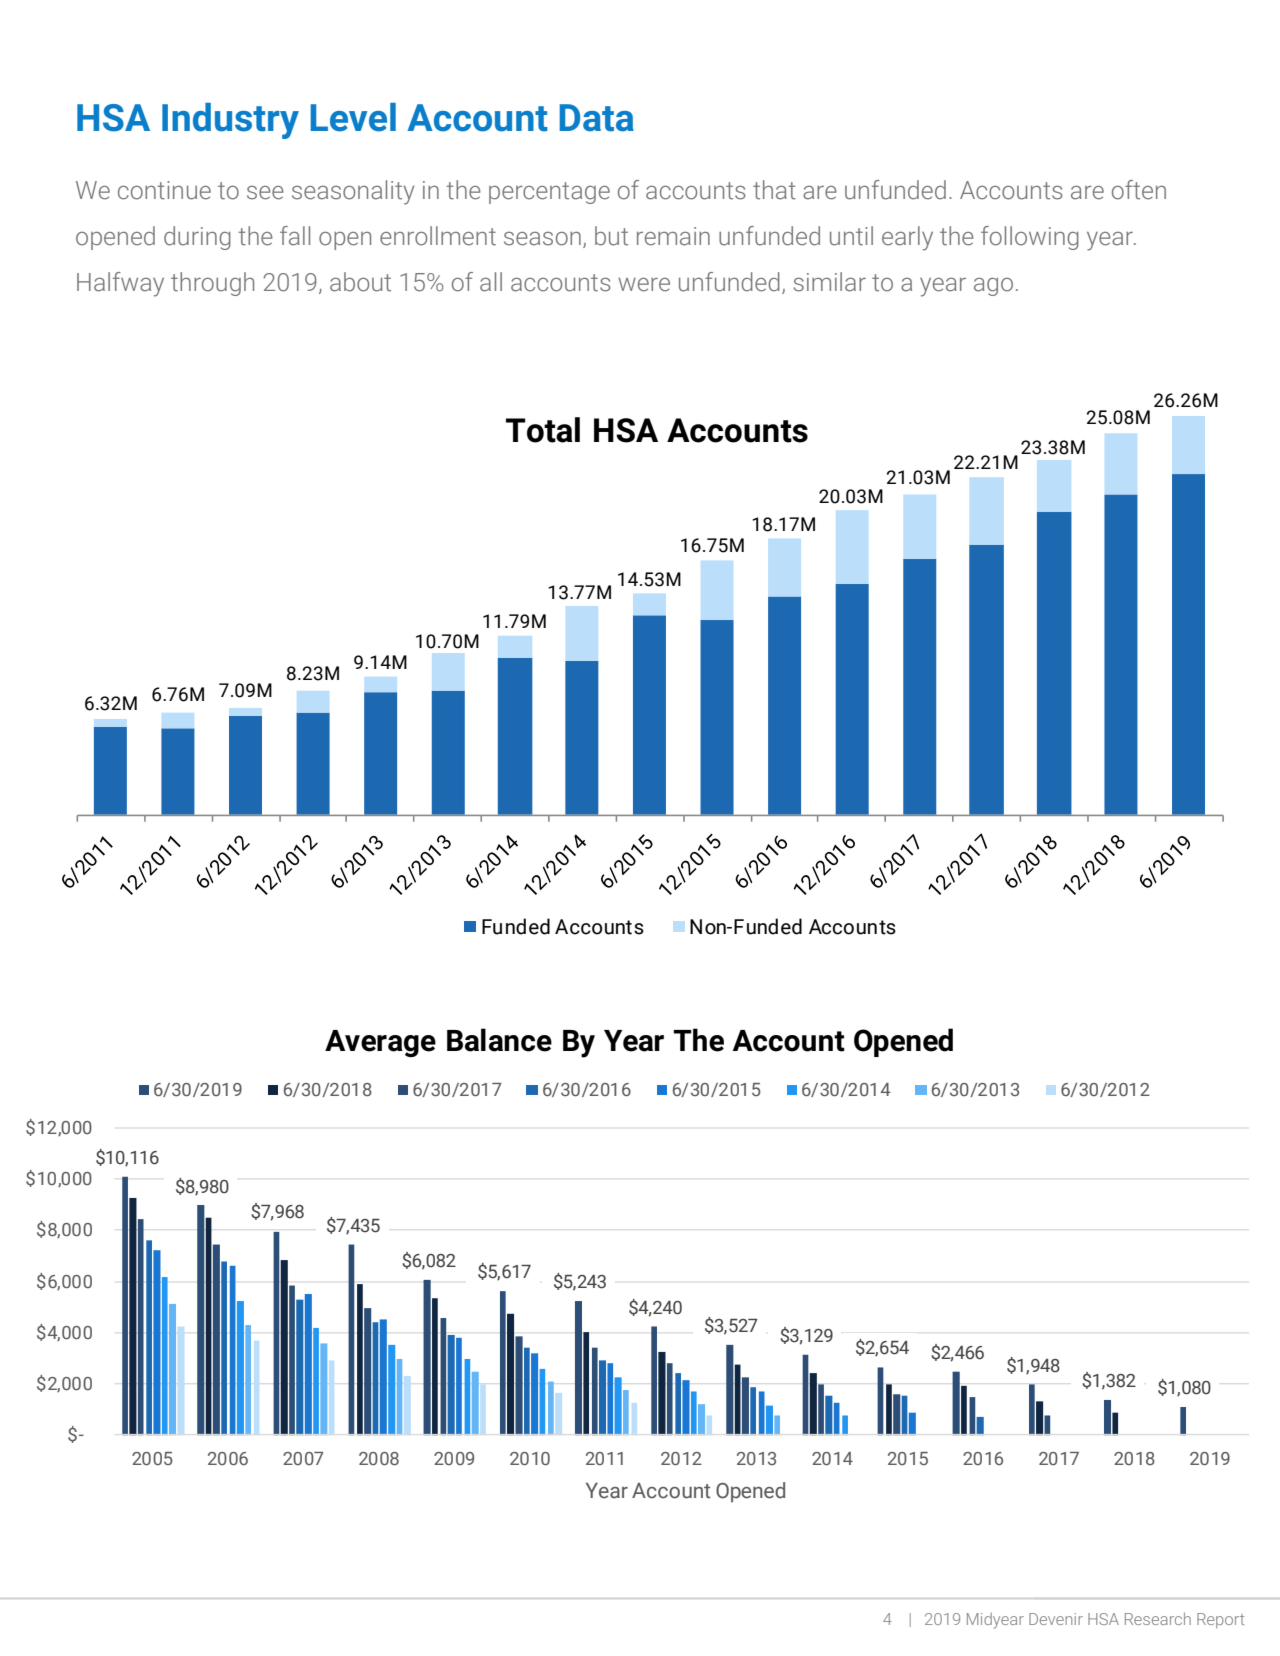  Describe the element at coordinates (1139, 190) in the document. I see `often` at that location.
